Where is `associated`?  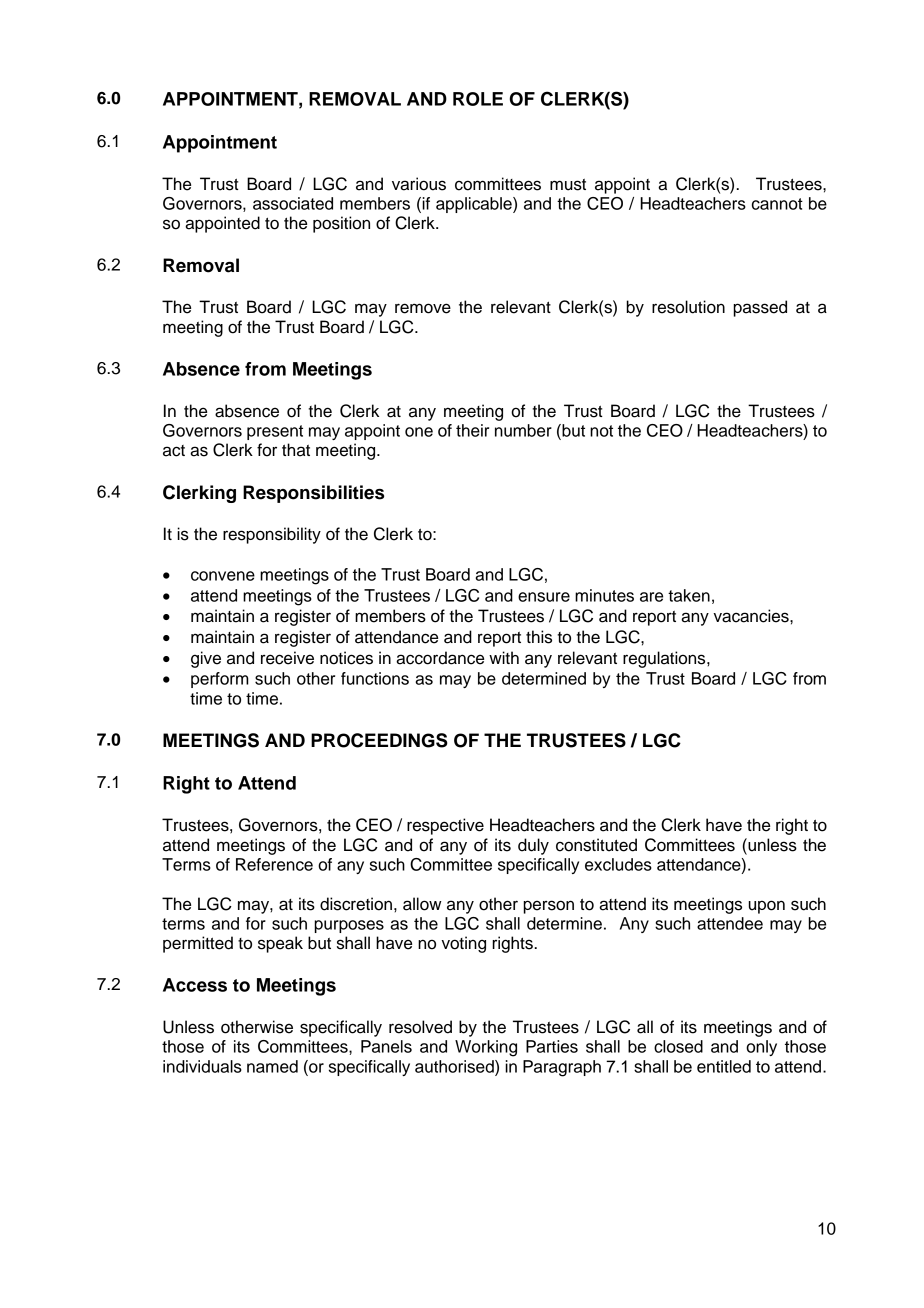 associated is located at coordinates (293, 203).
